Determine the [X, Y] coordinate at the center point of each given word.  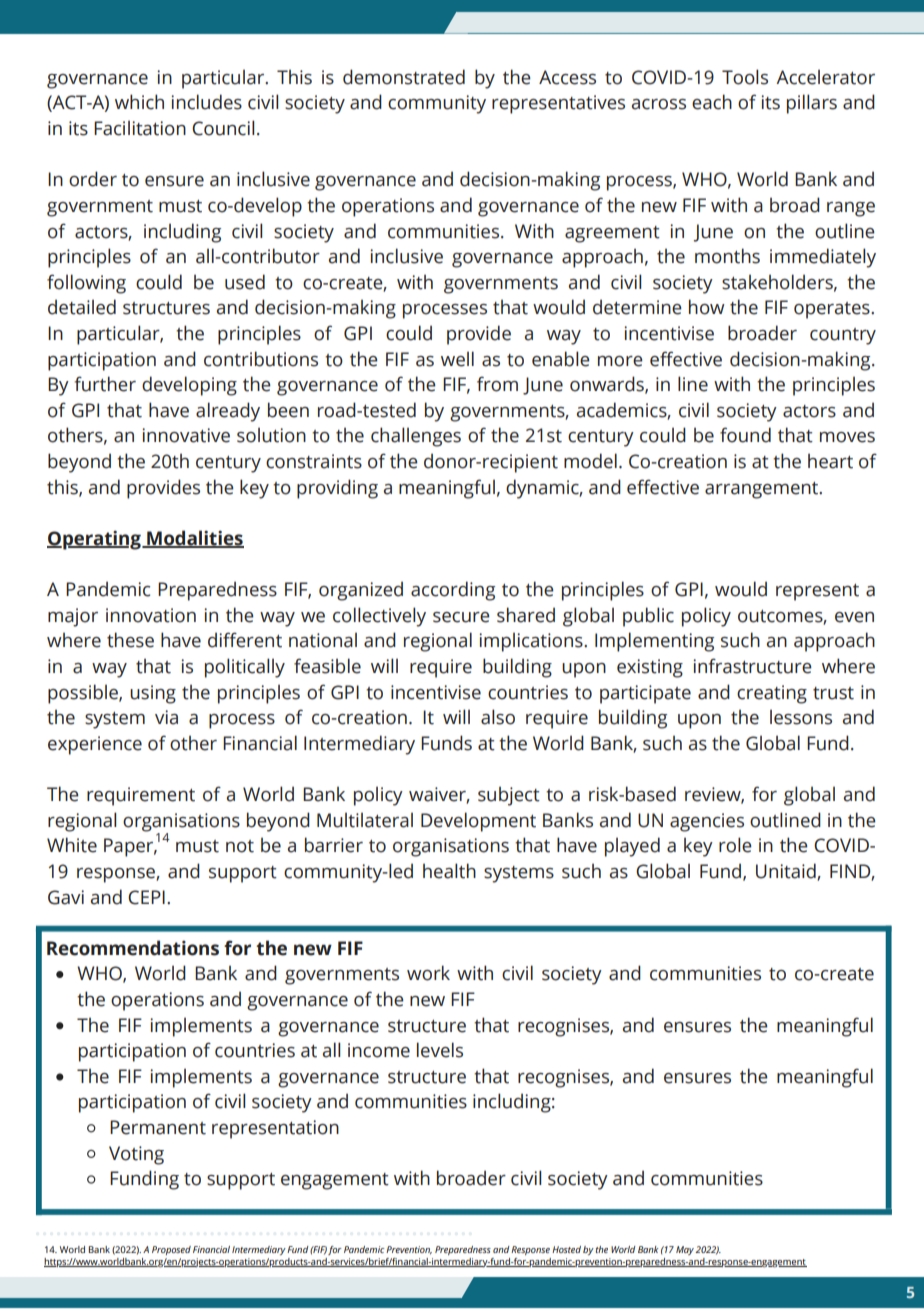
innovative [186, 435]
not [240, 846]
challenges [416, 437]
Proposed [171, 1250]
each [712, 102]
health [449, 871]
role [735, 845]
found [745, 435]
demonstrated [404, 77]
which [139, 102]
